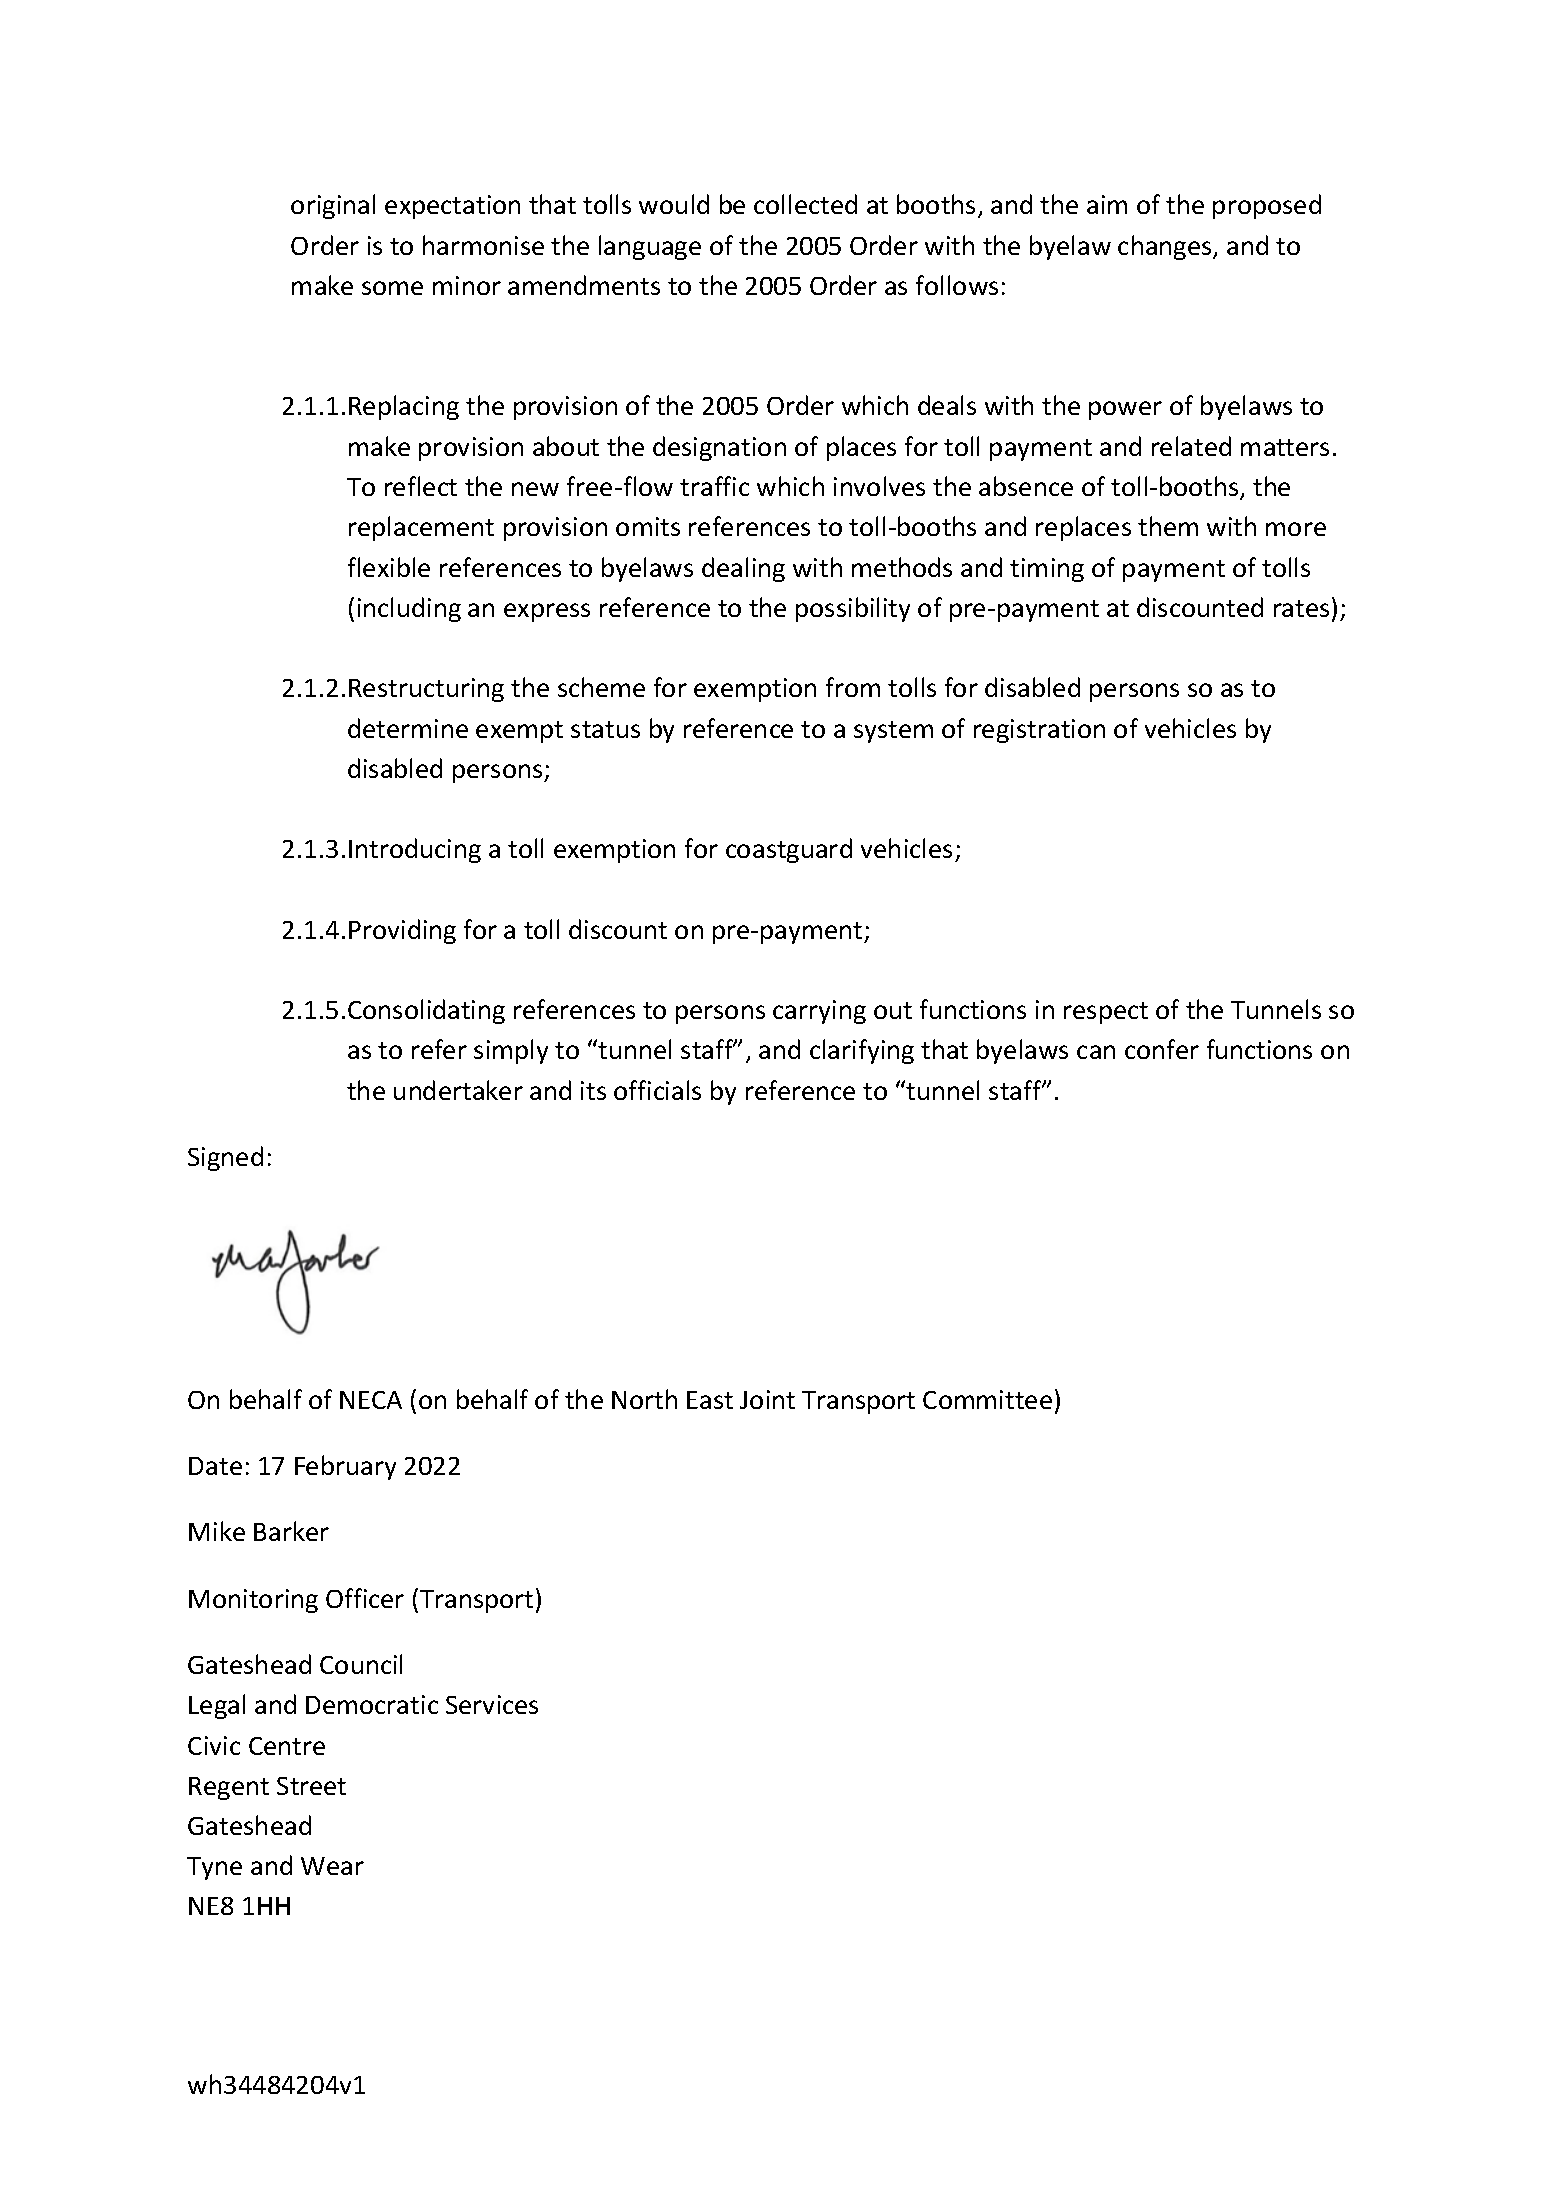  Describe the element at coordinates (710, 1400) in the image. I see `East` at that location.
